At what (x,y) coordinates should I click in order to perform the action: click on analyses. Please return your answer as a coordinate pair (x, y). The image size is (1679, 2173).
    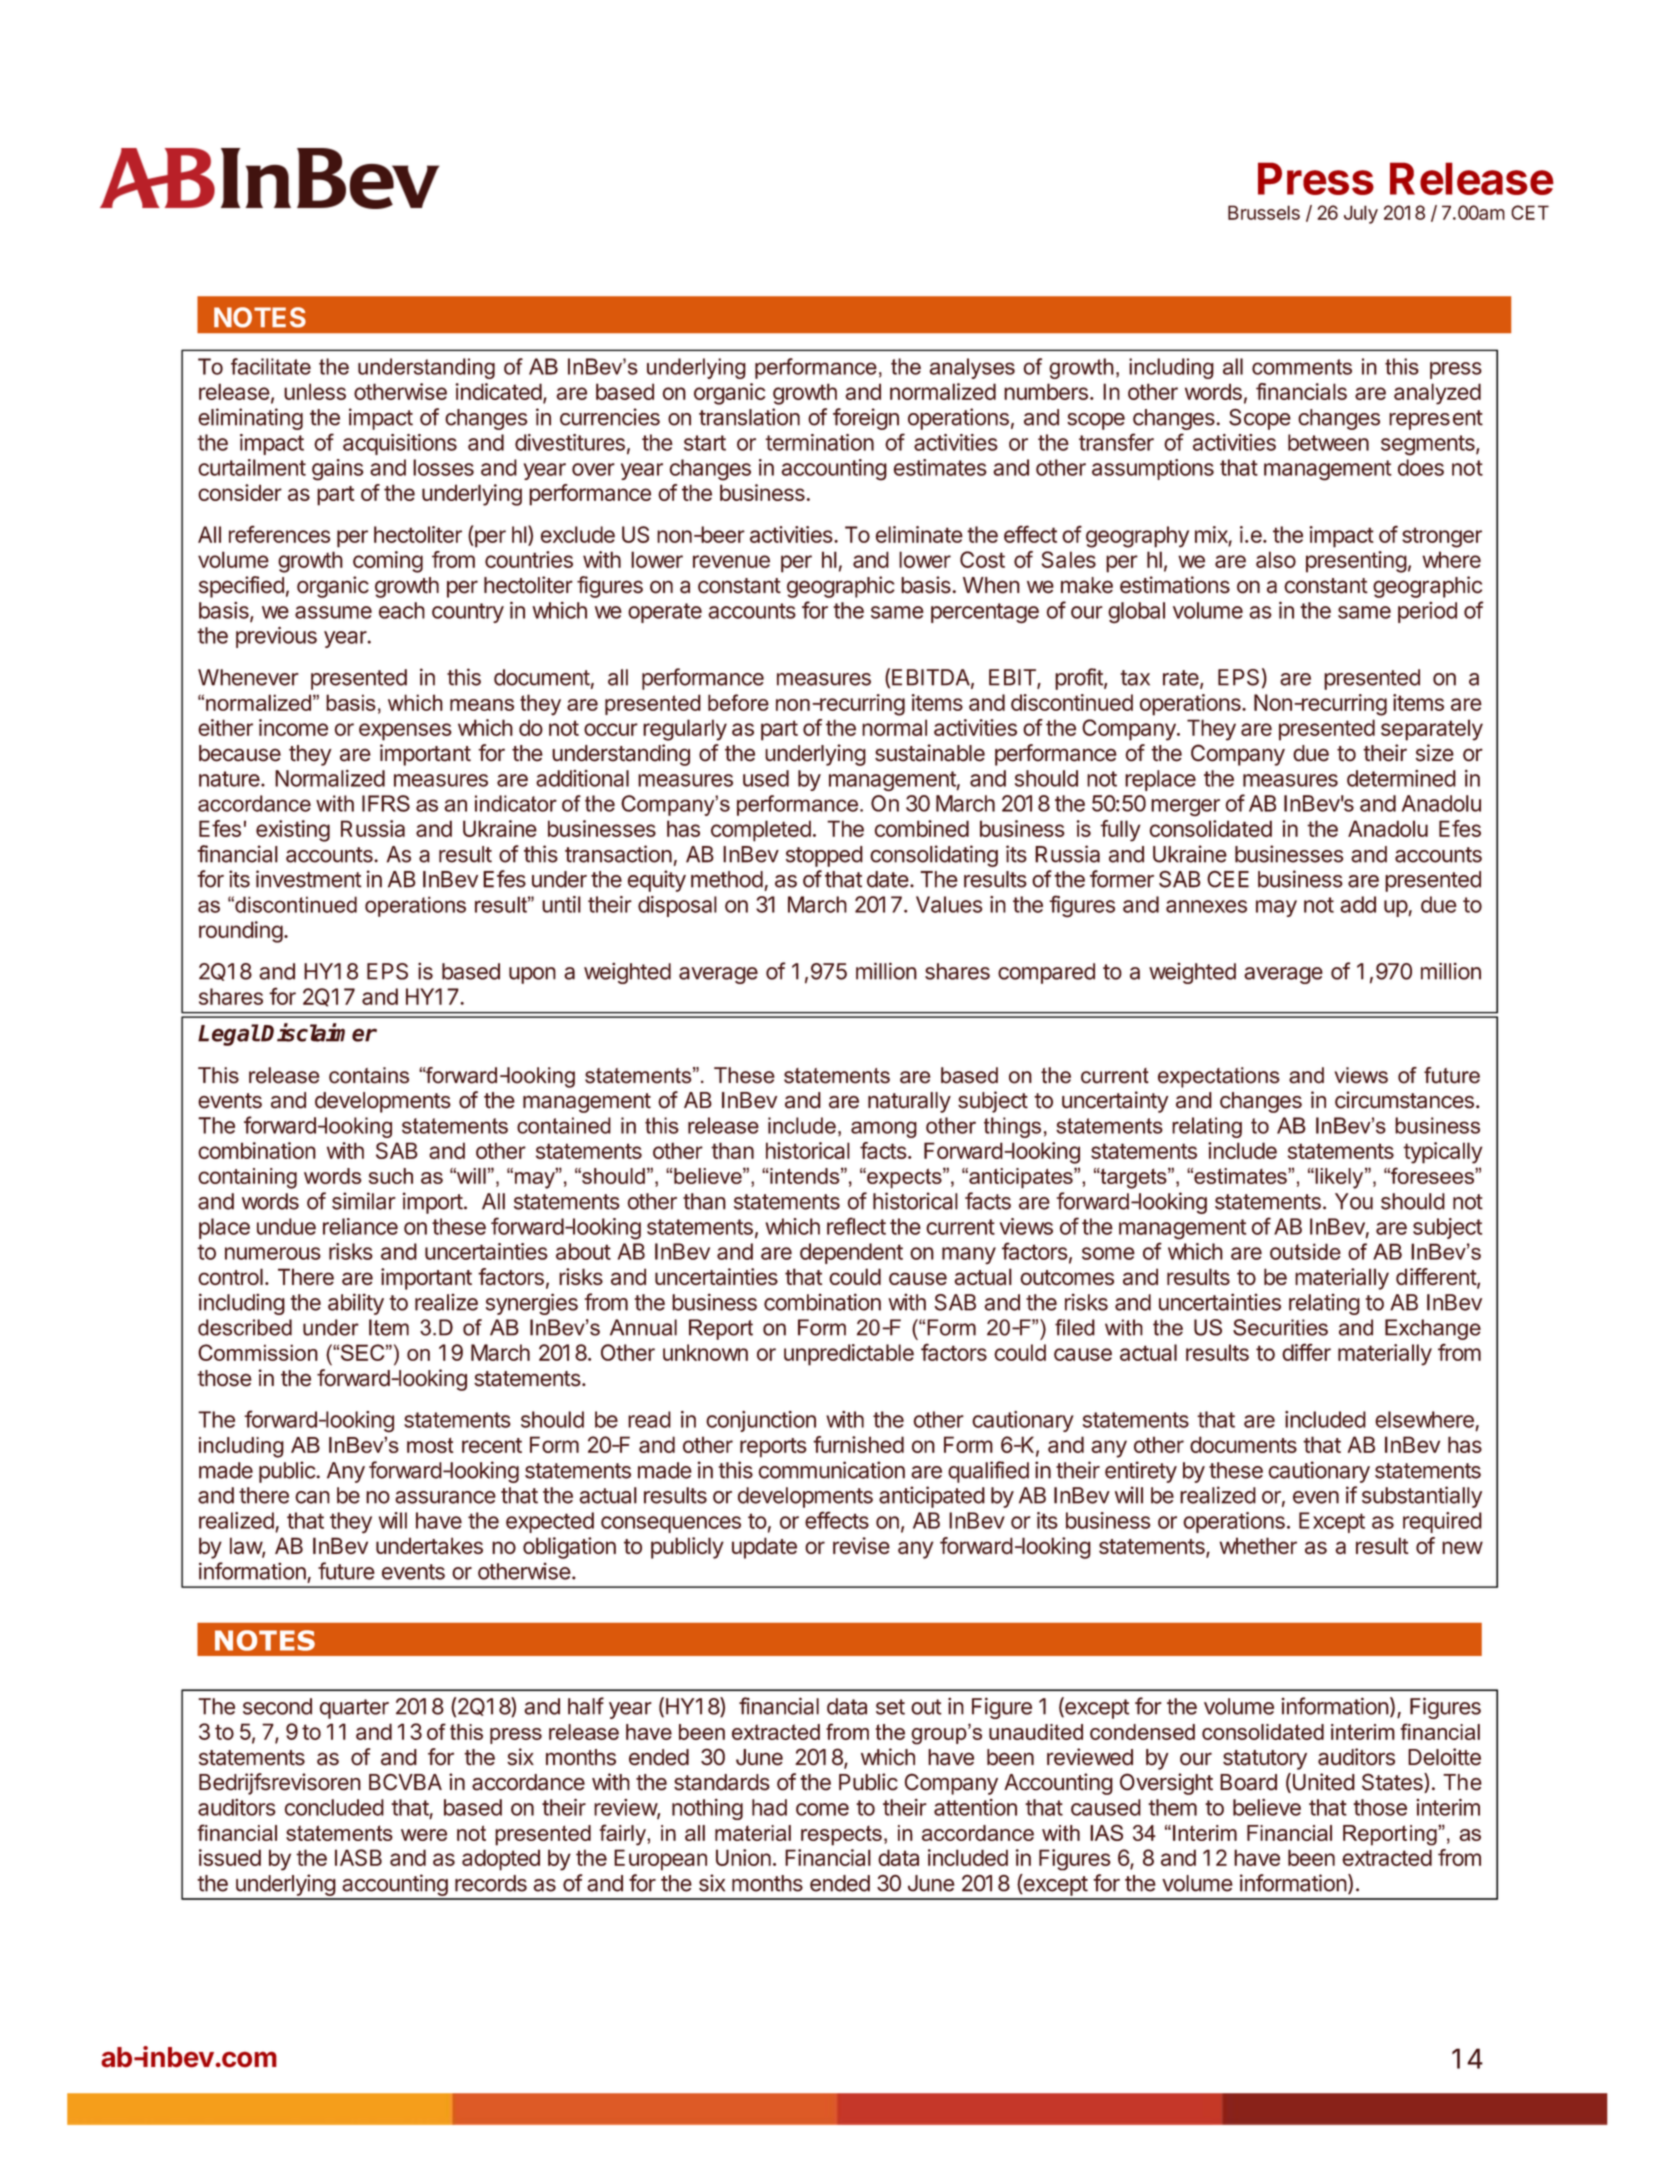
    Looking at the image, I should click on (972, 368).
